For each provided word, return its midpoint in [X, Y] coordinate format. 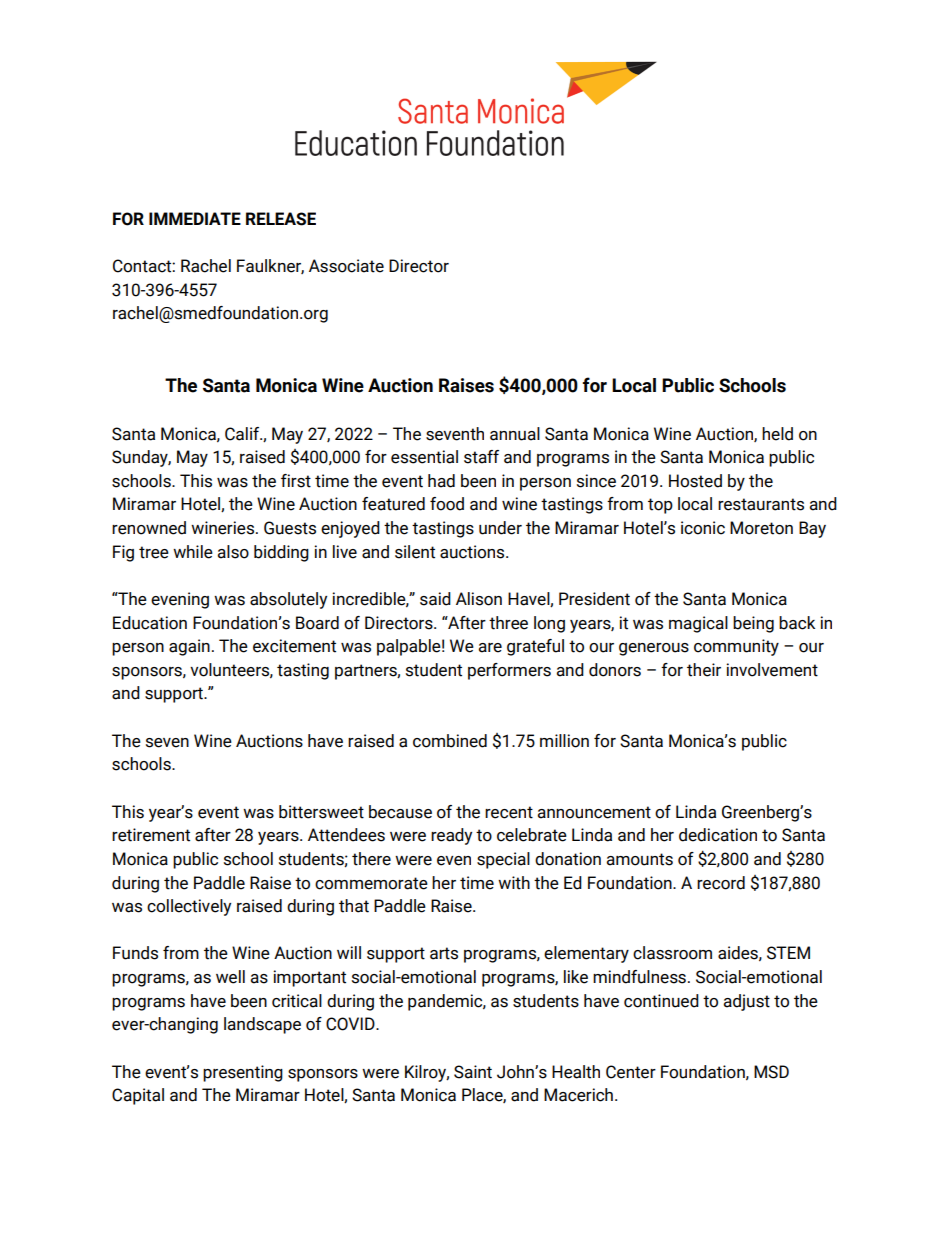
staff [481, 457]
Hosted [695, 481]
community [736, 647]
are [490, 648]
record [721, 883]
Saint [473, 1072]
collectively [189, 907]
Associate [346, 266]
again [189, 647]
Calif [243, 434]
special [503, 860]
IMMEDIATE [195, 218]
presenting [243, 1073]
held [777, 434]
